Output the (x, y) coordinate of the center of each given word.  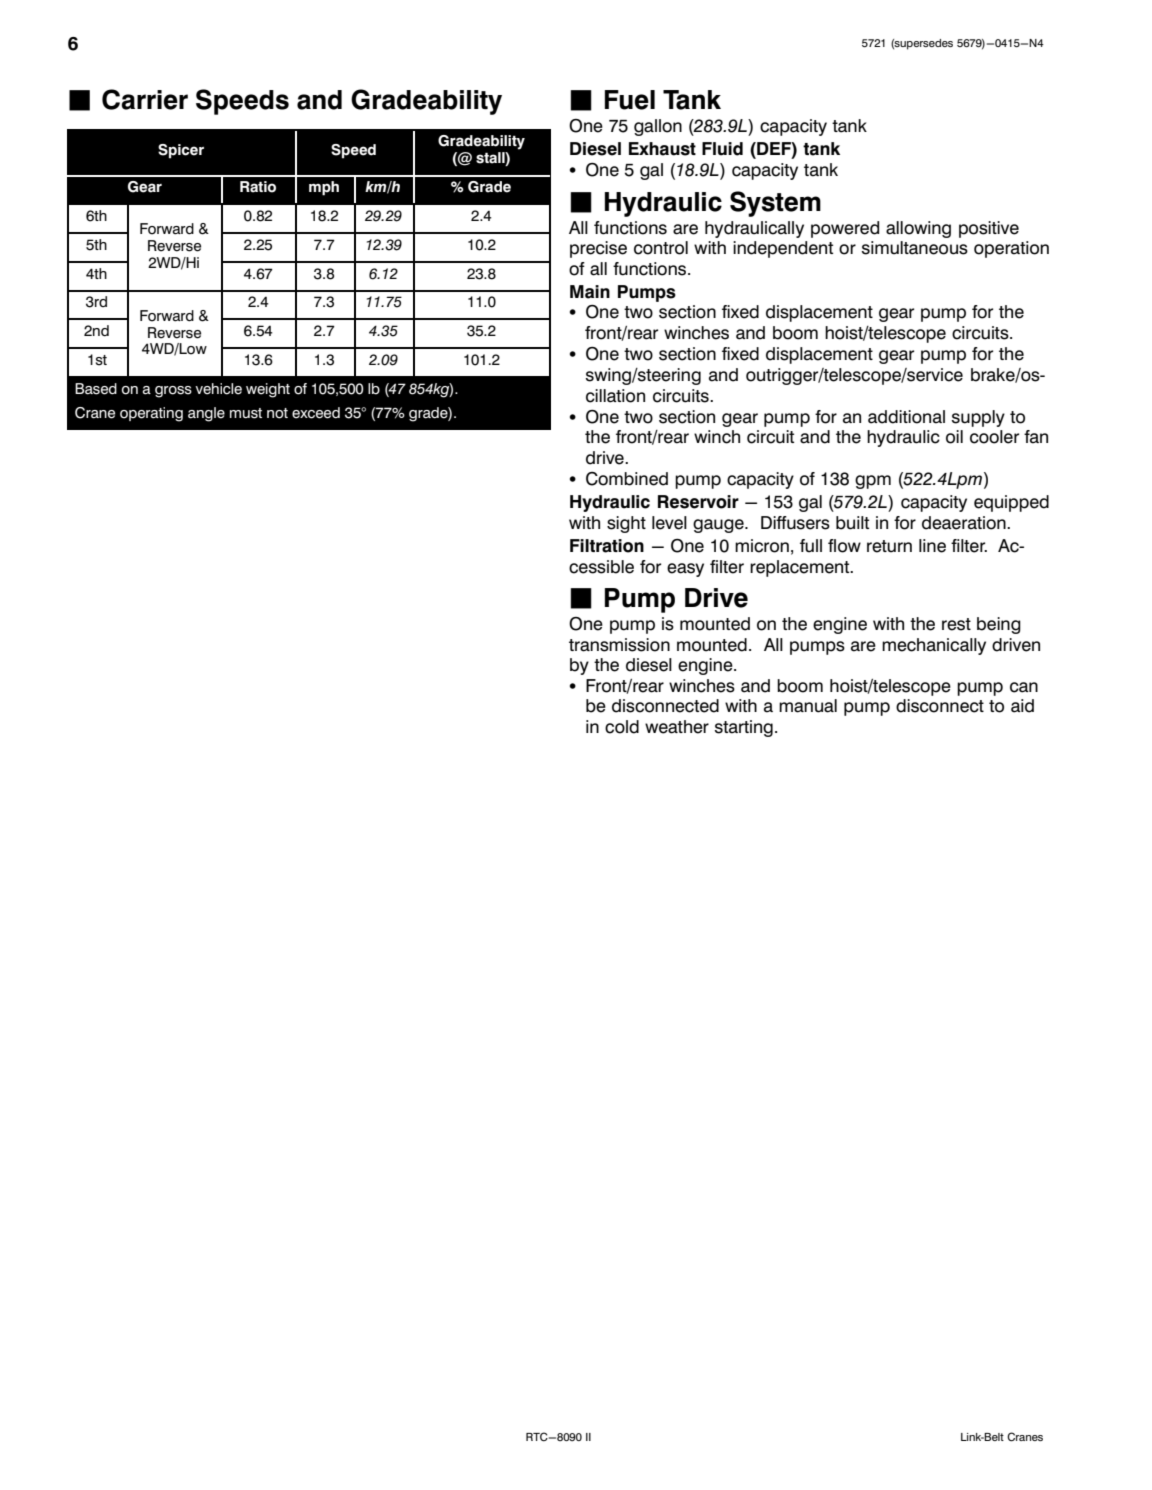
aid (1022, 706)
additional (906, 417)
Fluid (722, 149)
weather (677, 727)
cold (622, 727)
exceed (316, 413)
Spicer (181, 151)
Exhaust (662, 149)
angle (206, 414)
